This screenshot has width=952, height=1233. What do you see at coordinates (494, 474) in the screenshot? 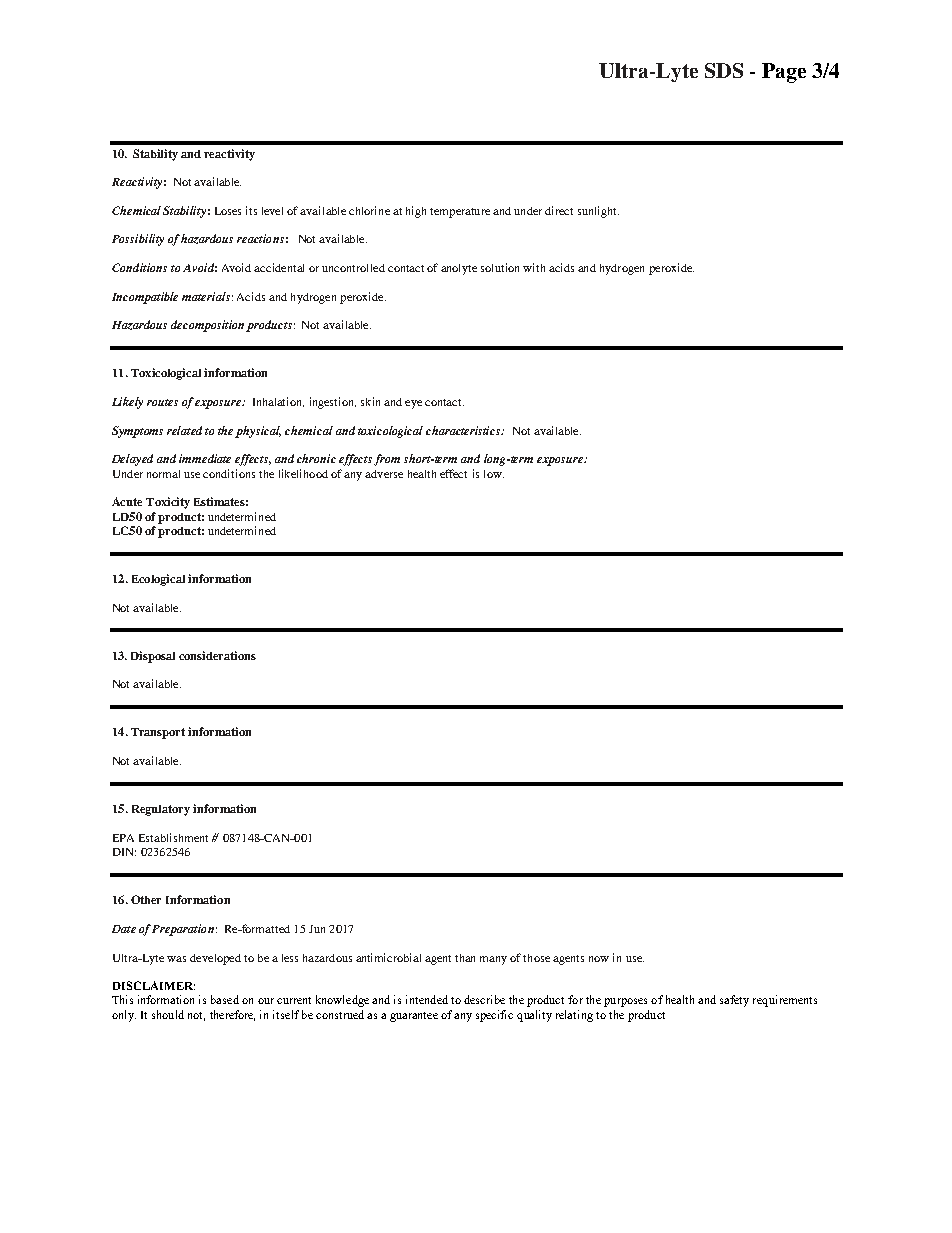
I see `low` at bounding box center [494, 474].
